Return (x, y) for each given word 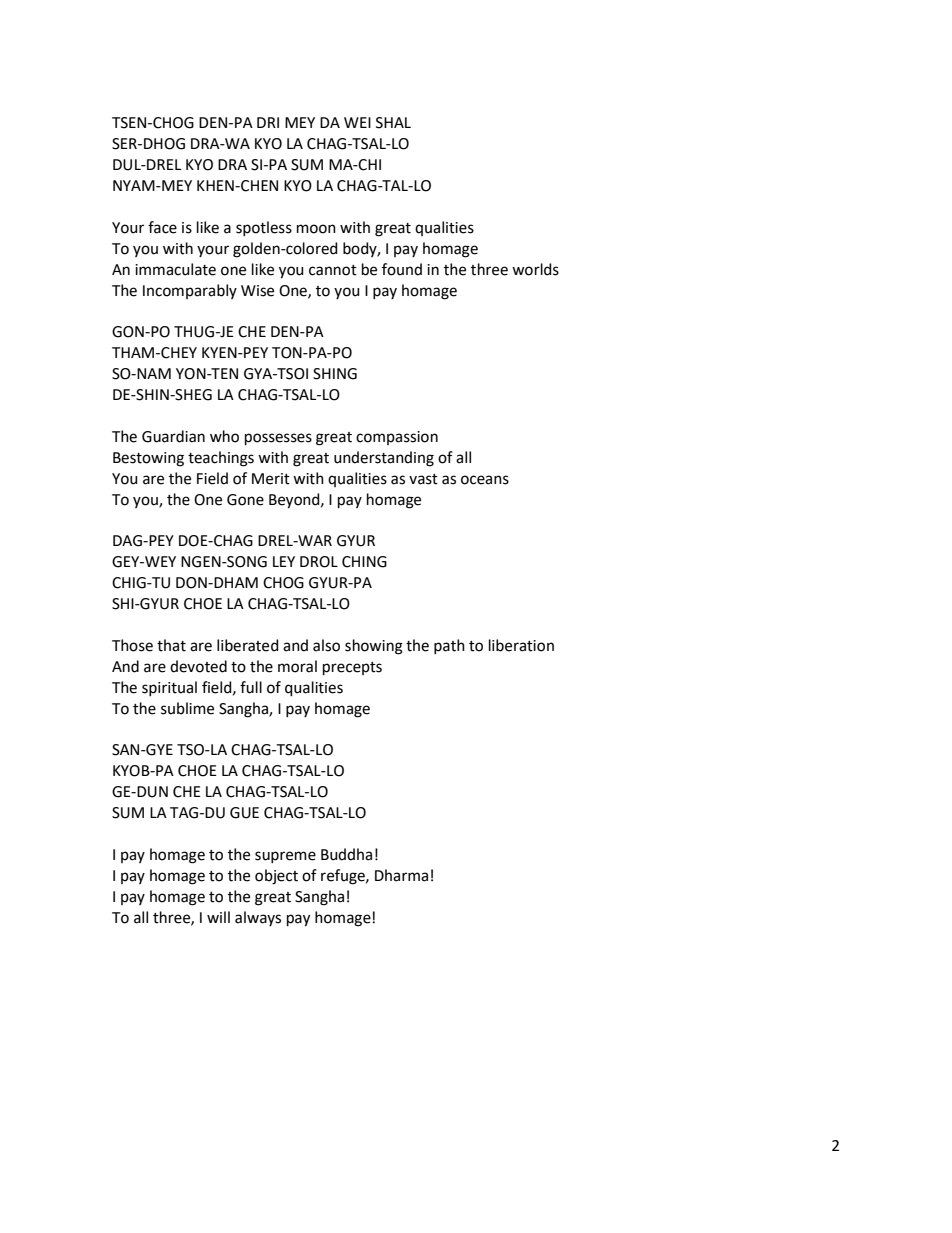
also (326, 645)
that (171, 645)
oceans (485, 480)
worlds (535, 269)
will (218, 917)
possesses (278, 439)
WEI (357, 122)
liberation (521, 645)
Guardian (173, 436)
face (162, 227)
